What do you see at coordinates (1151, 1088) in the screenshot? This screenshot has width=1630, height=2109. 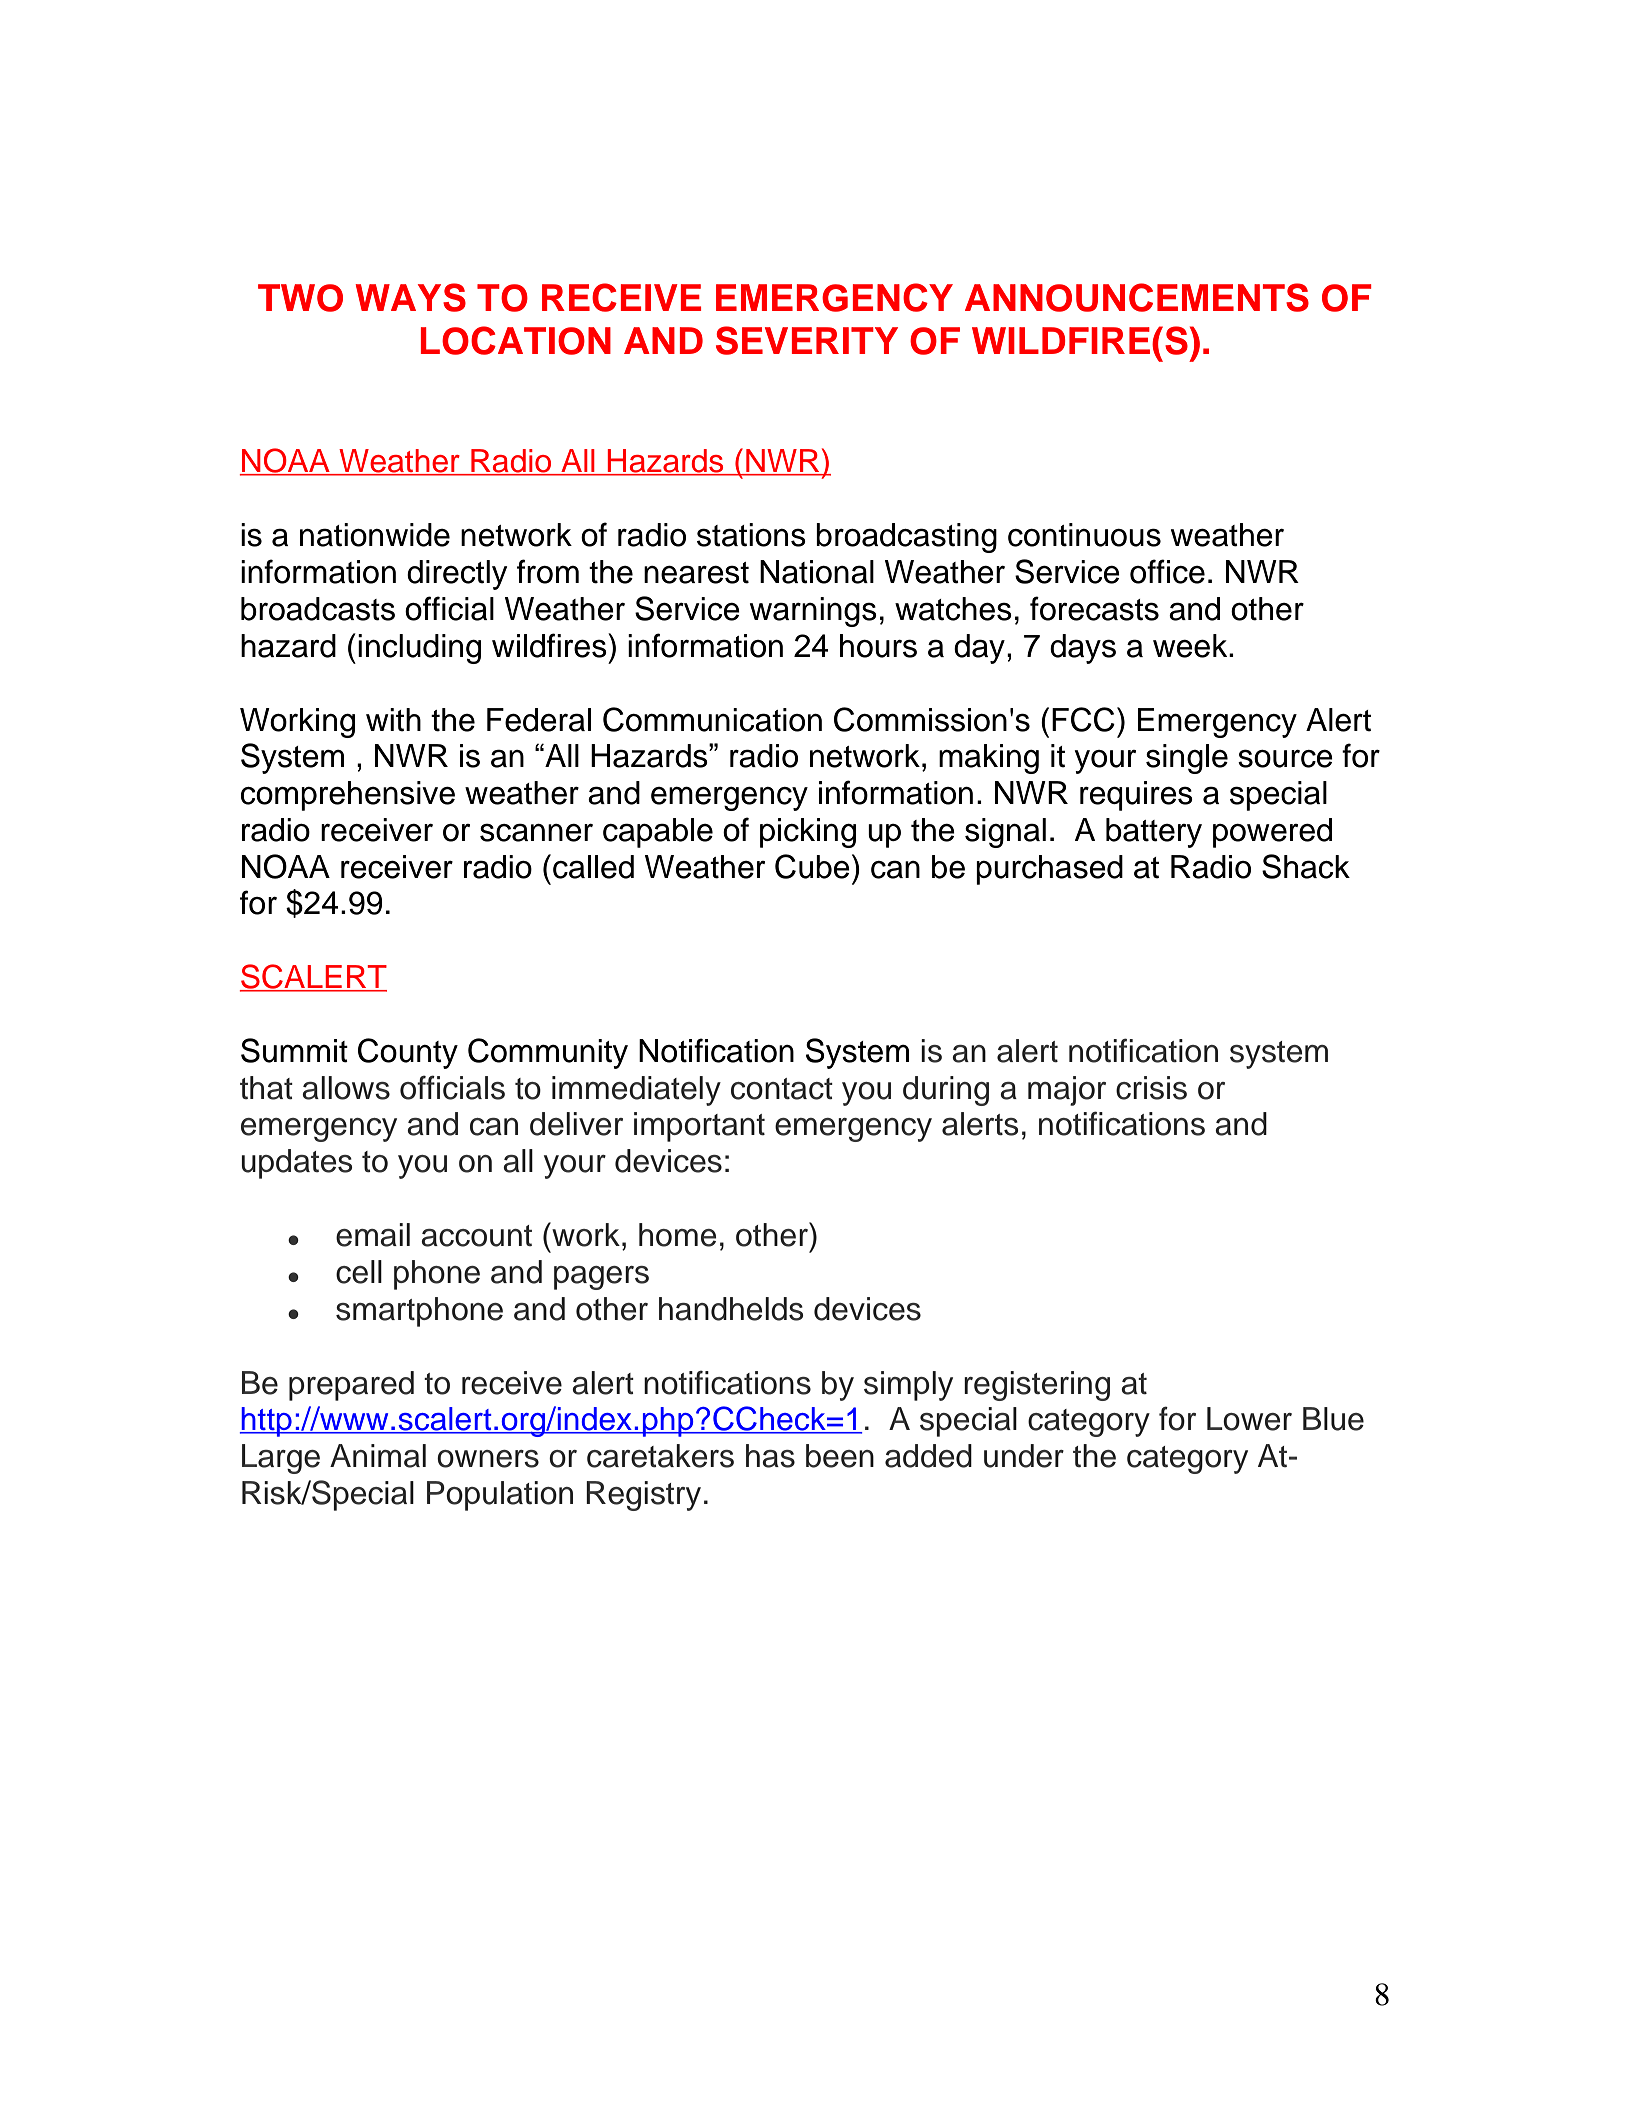 I see `crisis` at bounding box center [1151, 1088].
